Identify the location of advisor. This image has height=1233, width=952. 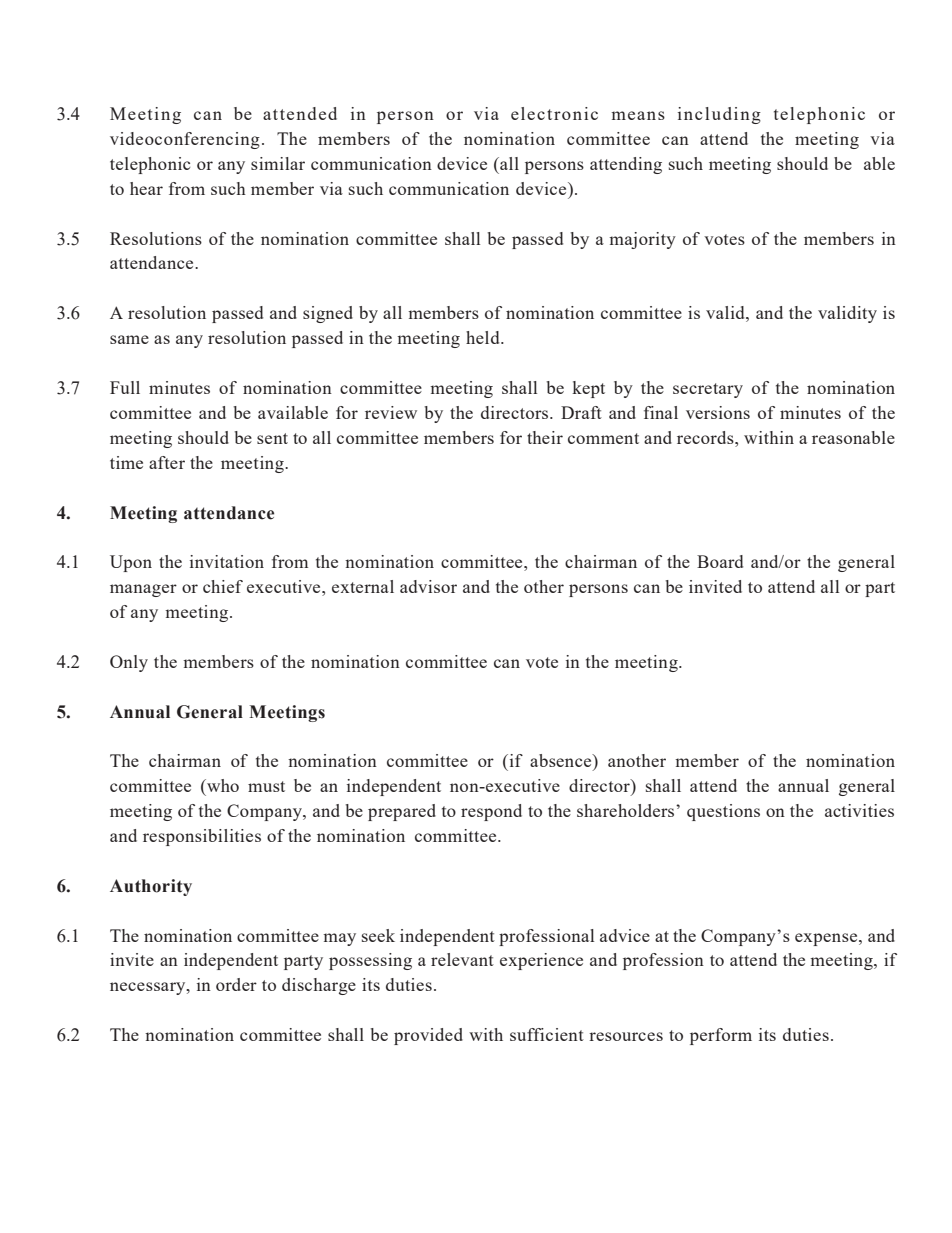
(428, 586).
